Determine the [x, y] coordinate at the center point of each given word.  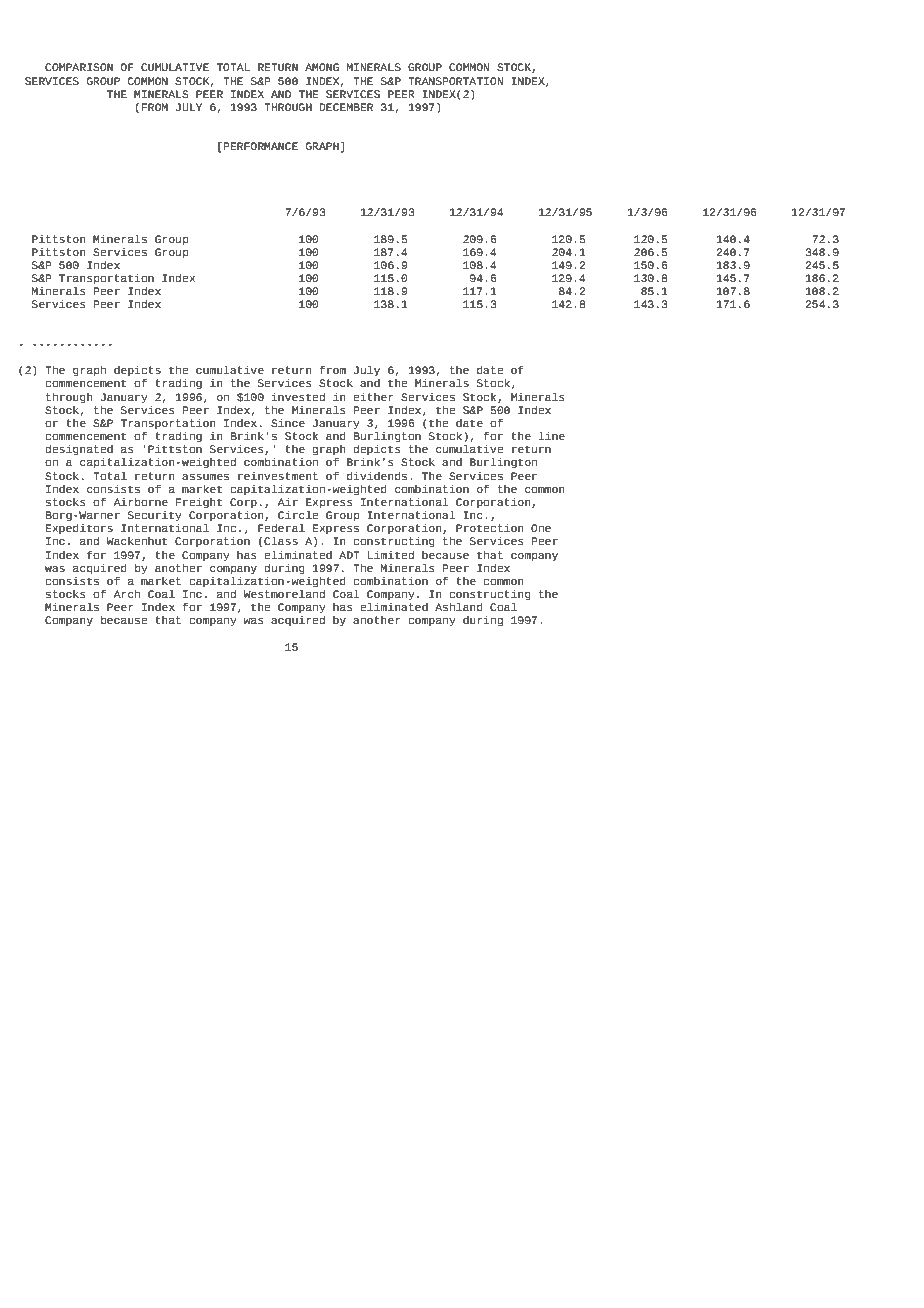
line [551, 435]
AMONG [322, 67]
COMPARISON [79, 67]
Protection [490, 528]
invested [298, 397]
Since [288, 423]
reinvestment [278, 476]
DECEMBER [346, 107]
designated [79, 450]
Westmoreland [284, 592]
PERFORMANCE [260, 146]
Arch [126, 594]
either [373, 397]
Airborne [140, 502]
